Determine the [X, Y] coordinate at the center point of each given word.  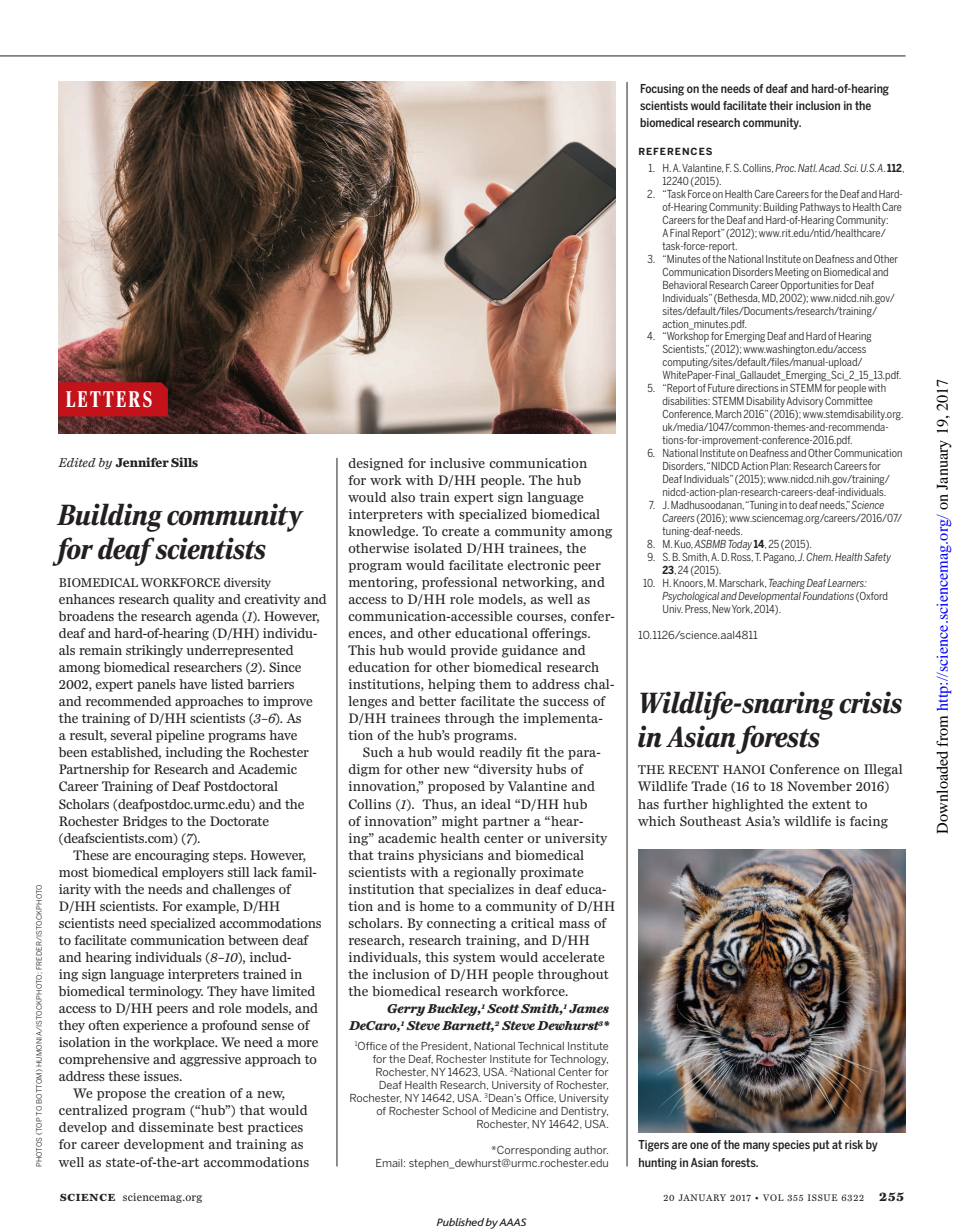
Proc [785, 168]
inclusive [457, 463]
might [460, 822]
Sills [184, 462]
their [781, 105]
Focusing [662, 90]
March [728, 414]
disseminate [176, 1127]
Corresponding [533, 1151]
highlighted [748, 805]
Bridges [145, 822]
